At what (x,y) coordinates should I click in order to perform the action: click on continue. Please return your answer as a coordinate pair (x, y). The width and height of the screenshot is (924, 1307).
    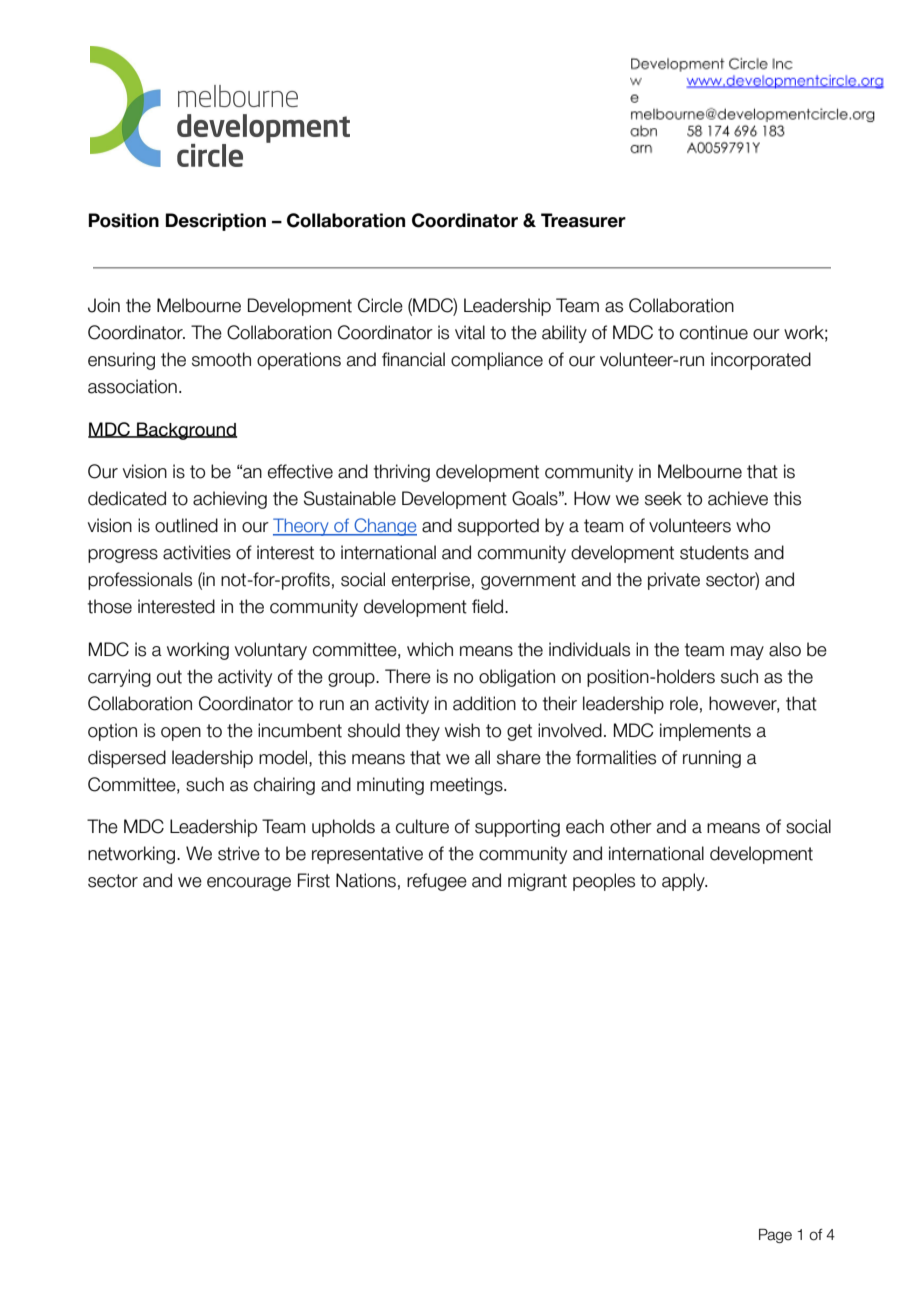
    Looking at the image, I should click on (714, 332).
